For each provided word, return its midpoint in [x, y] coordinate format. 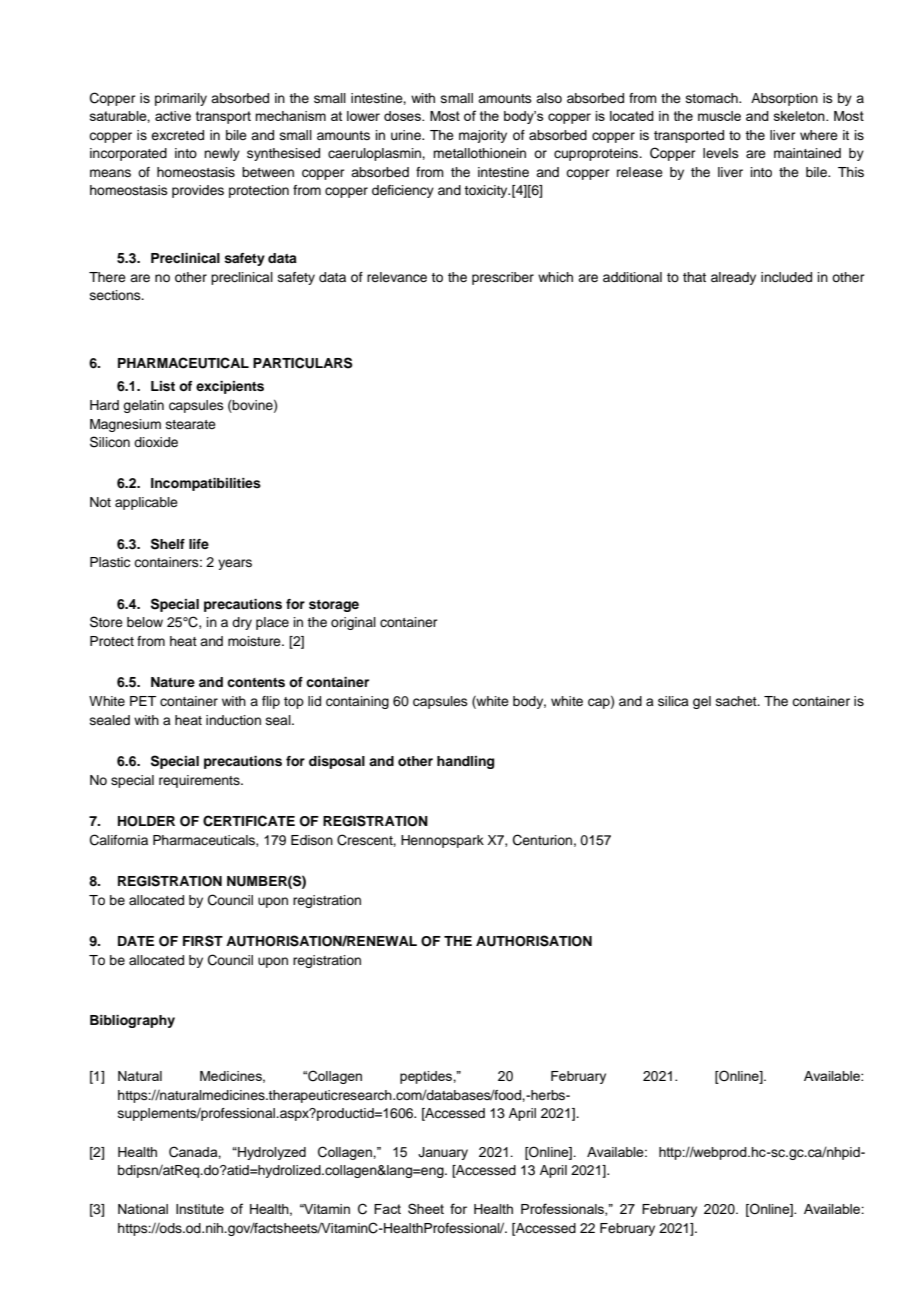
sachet [737, 701]
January [443, 1153]
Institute [200, 1209]
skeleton [800, 116]
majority [483, 136]
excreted [177, 135]
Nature [173, 682]
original [353, 623]
